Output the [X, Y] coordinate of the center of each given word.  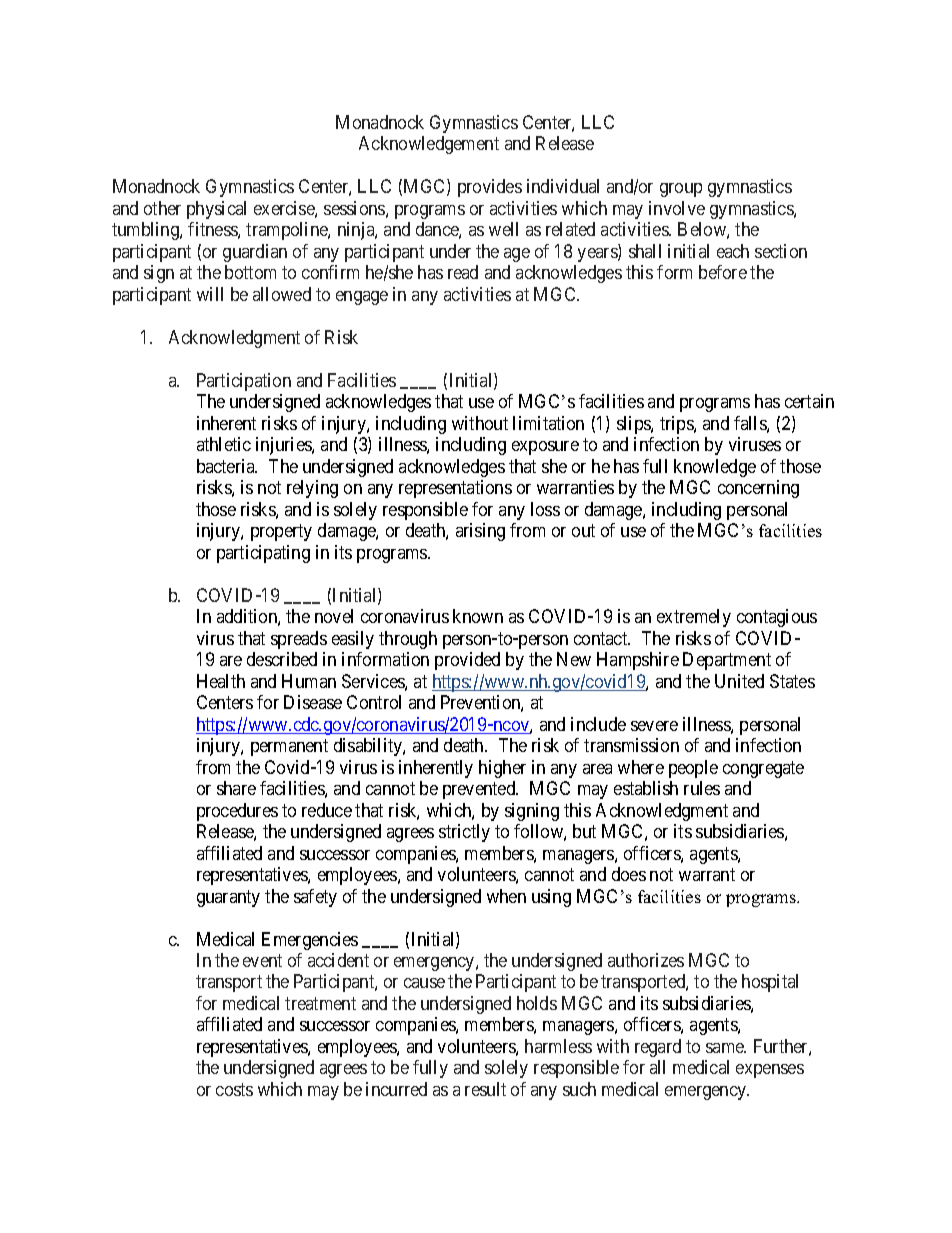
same [726, 1048]
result [485, 1089]
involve [677, 208]
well [503, 229]
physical [216, 210]
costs [234, 1089]
